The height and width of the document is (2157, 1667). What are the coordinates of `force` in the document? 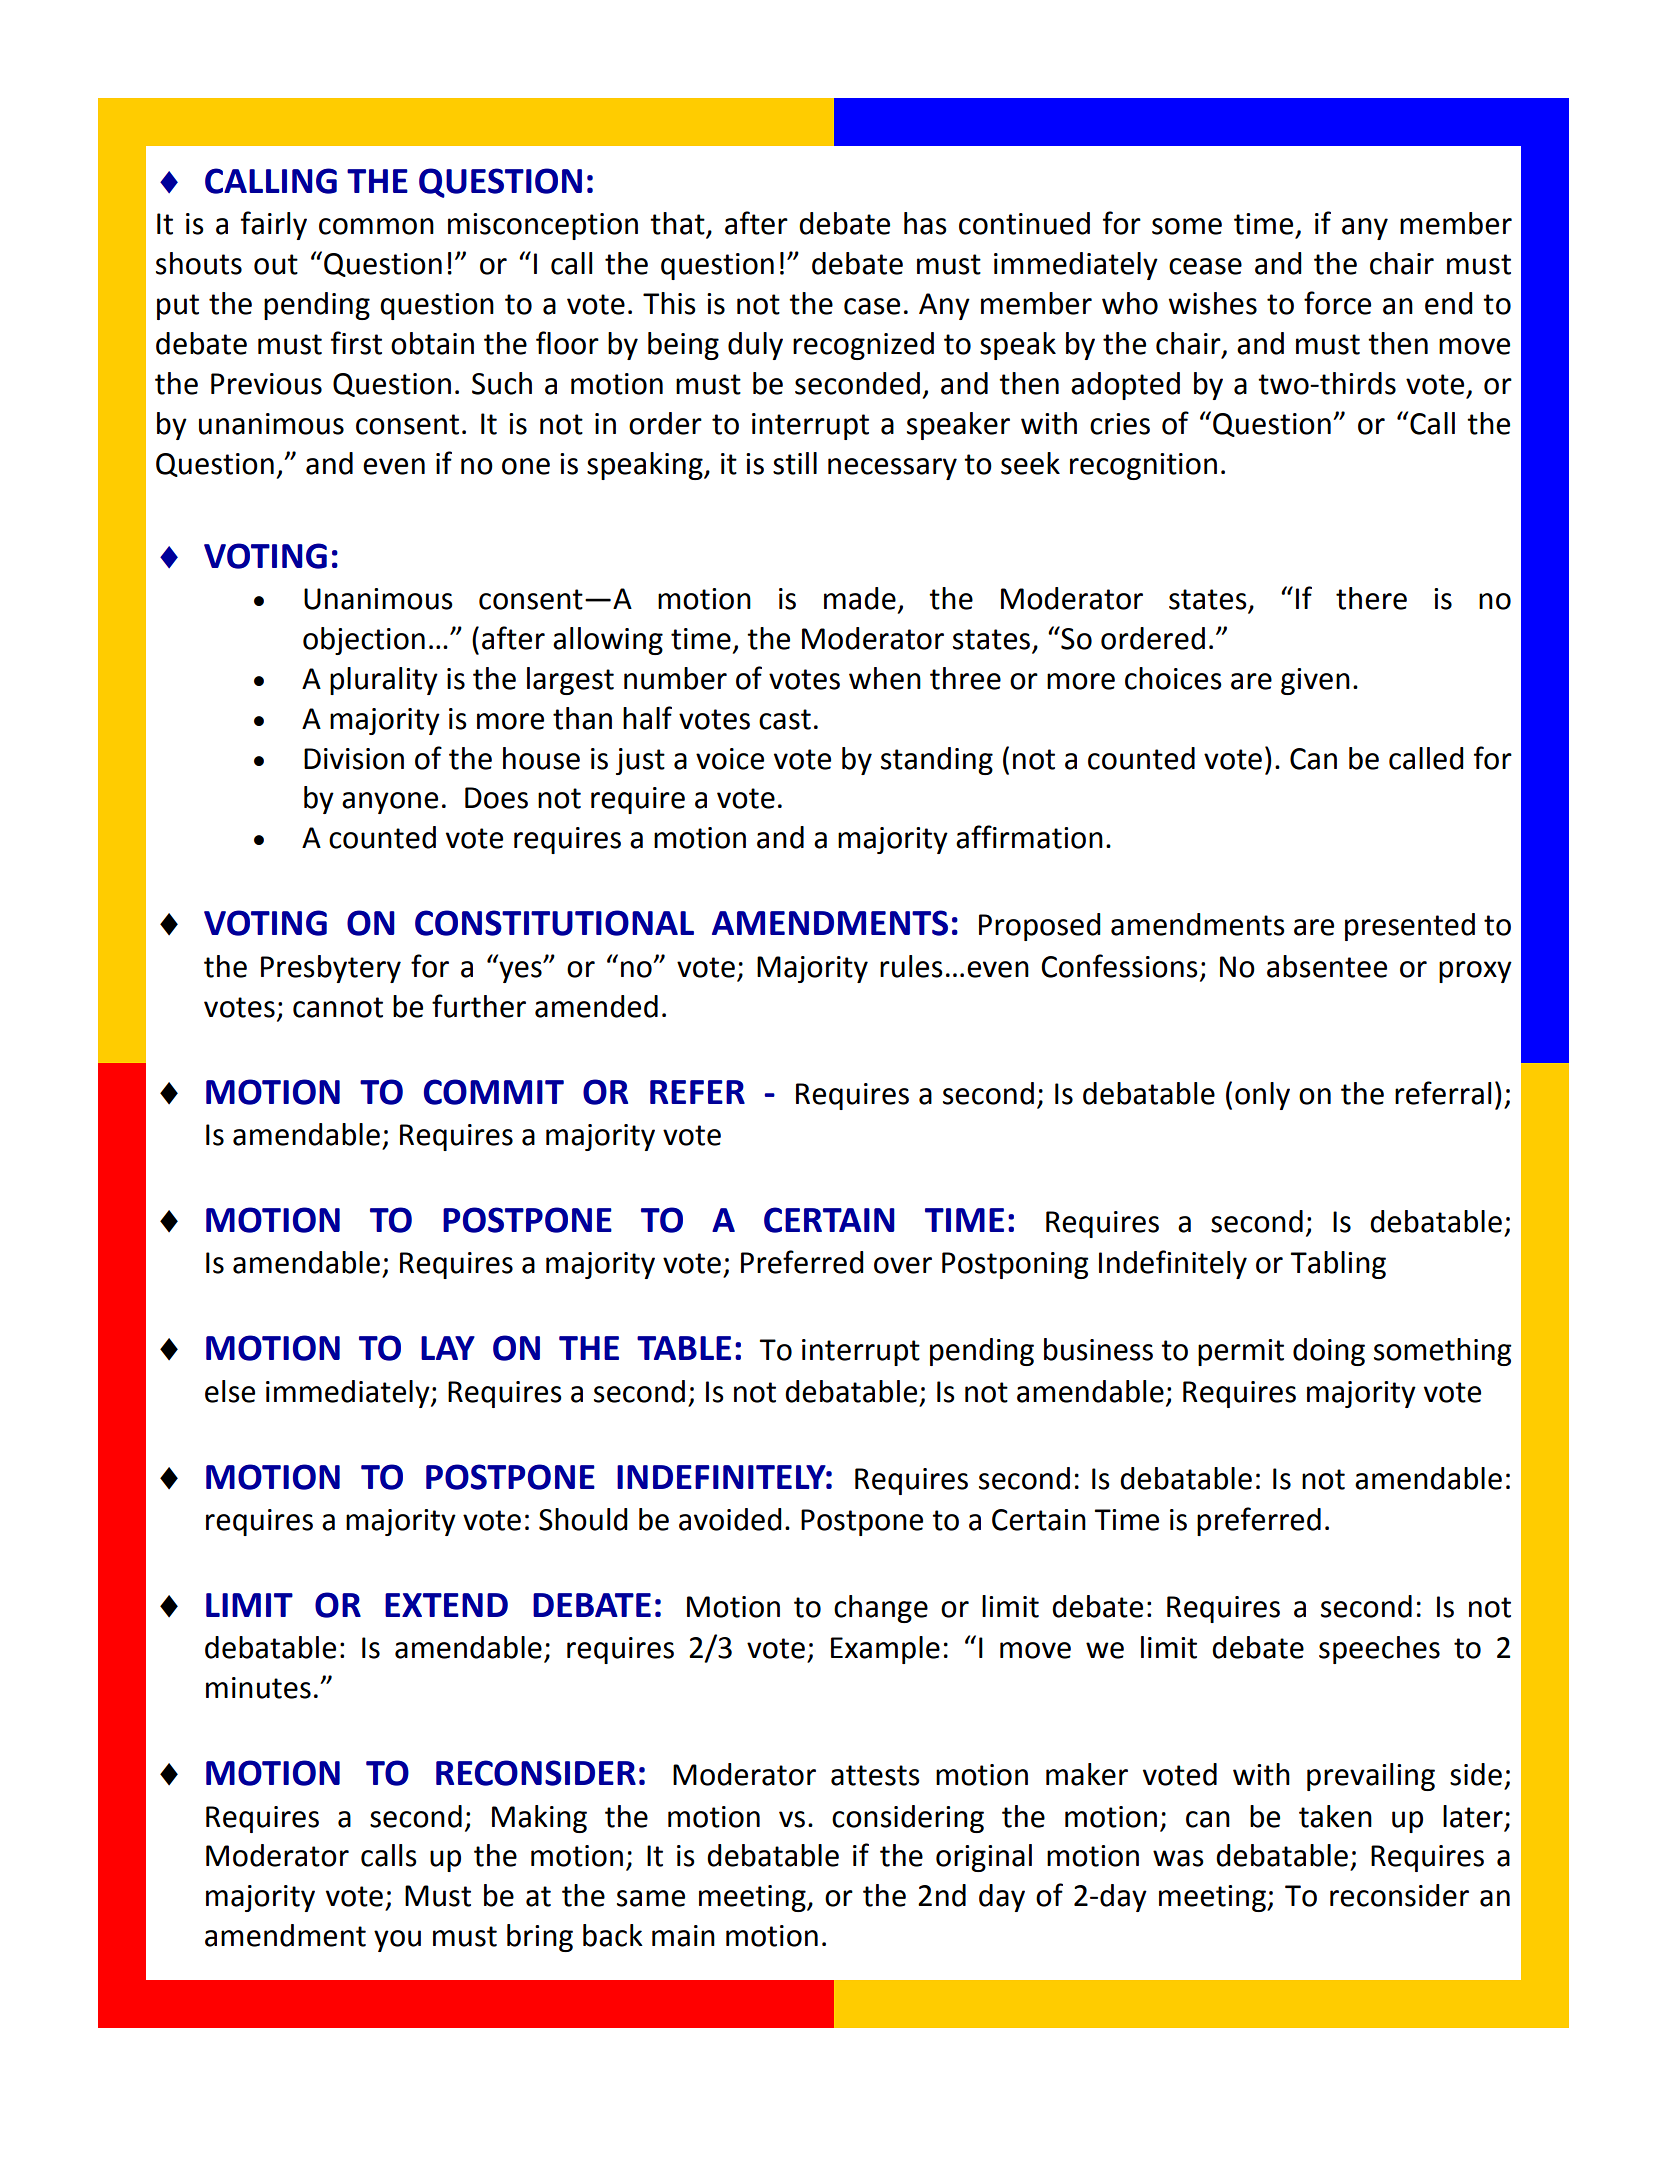 It's located at (1337, 303).
